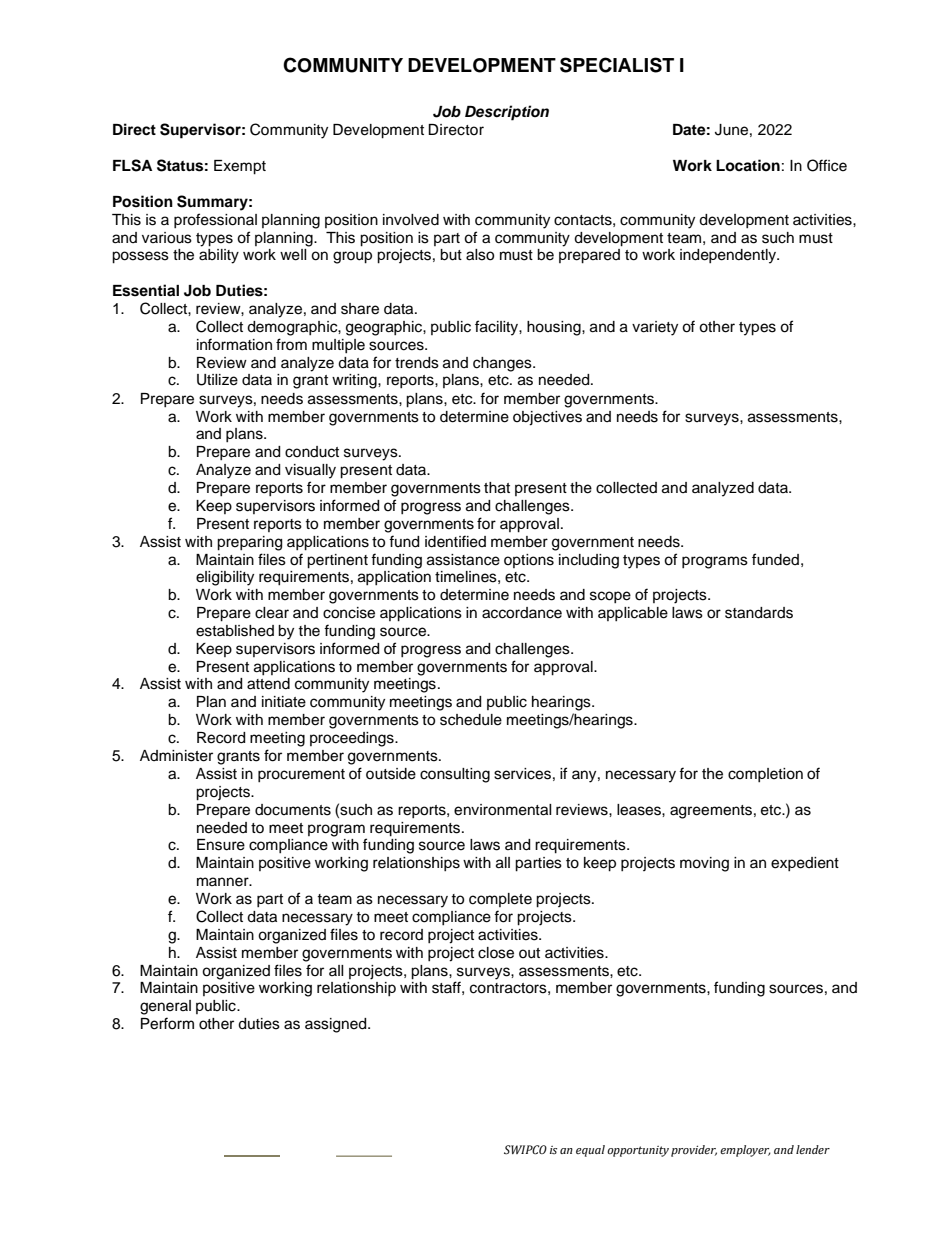 This screenshot has height=1233, width=952. I want to click on equal, so click(590, 1151).
